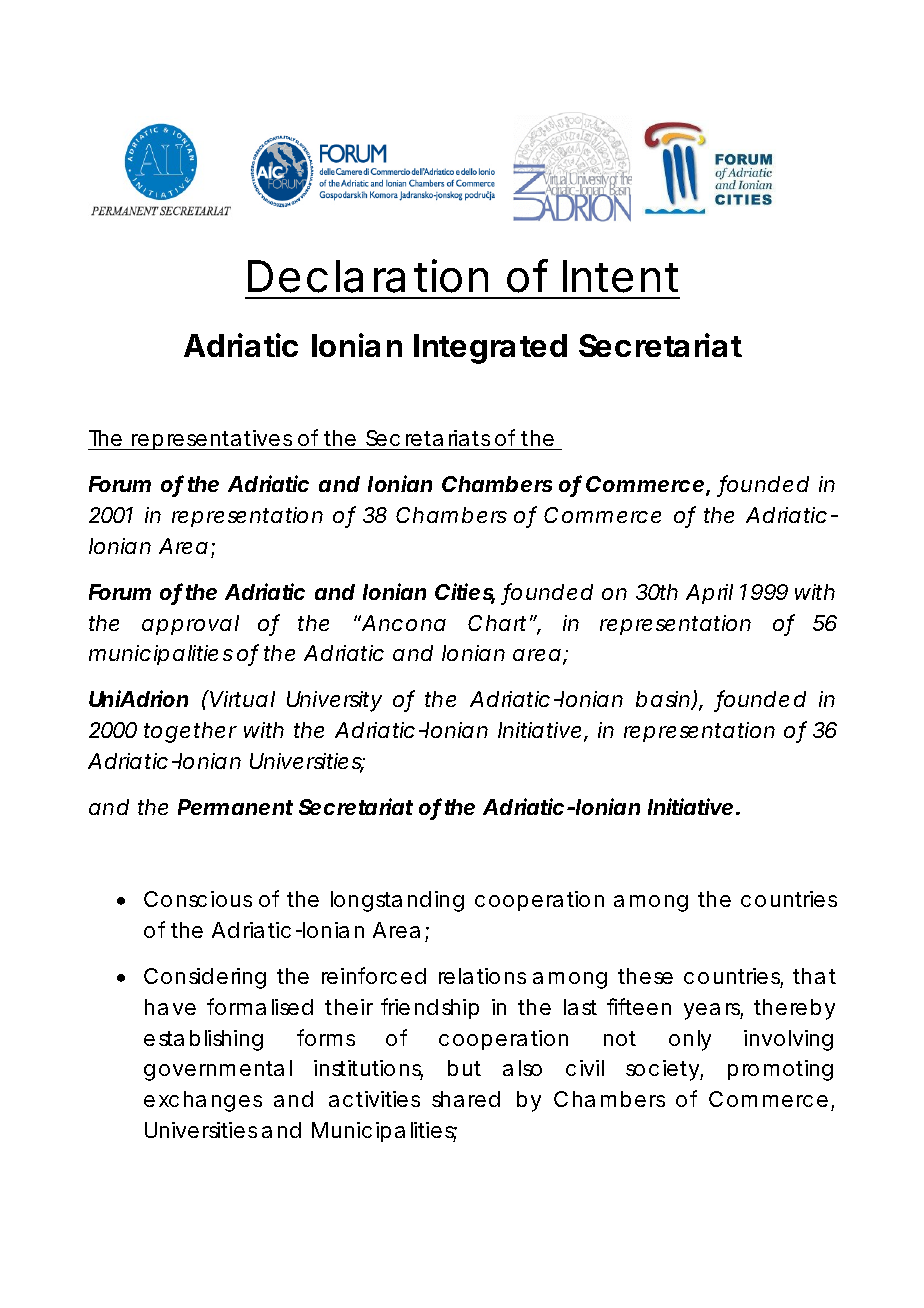  Describe the element at coordinates (334, 701) in the screenshot. I see `University` at that location.
